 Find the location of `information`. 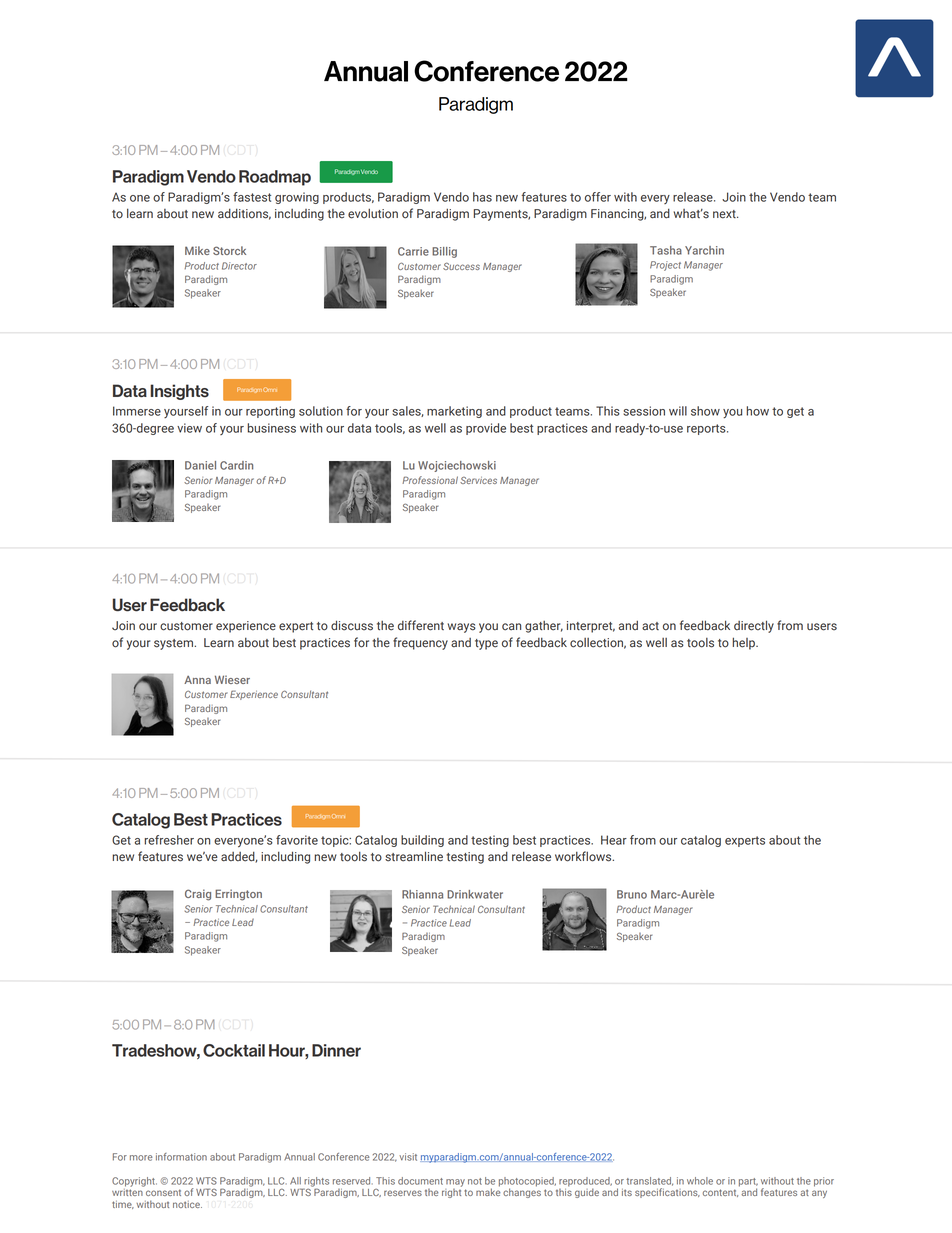

information is located at coordinates (181, 1157).
